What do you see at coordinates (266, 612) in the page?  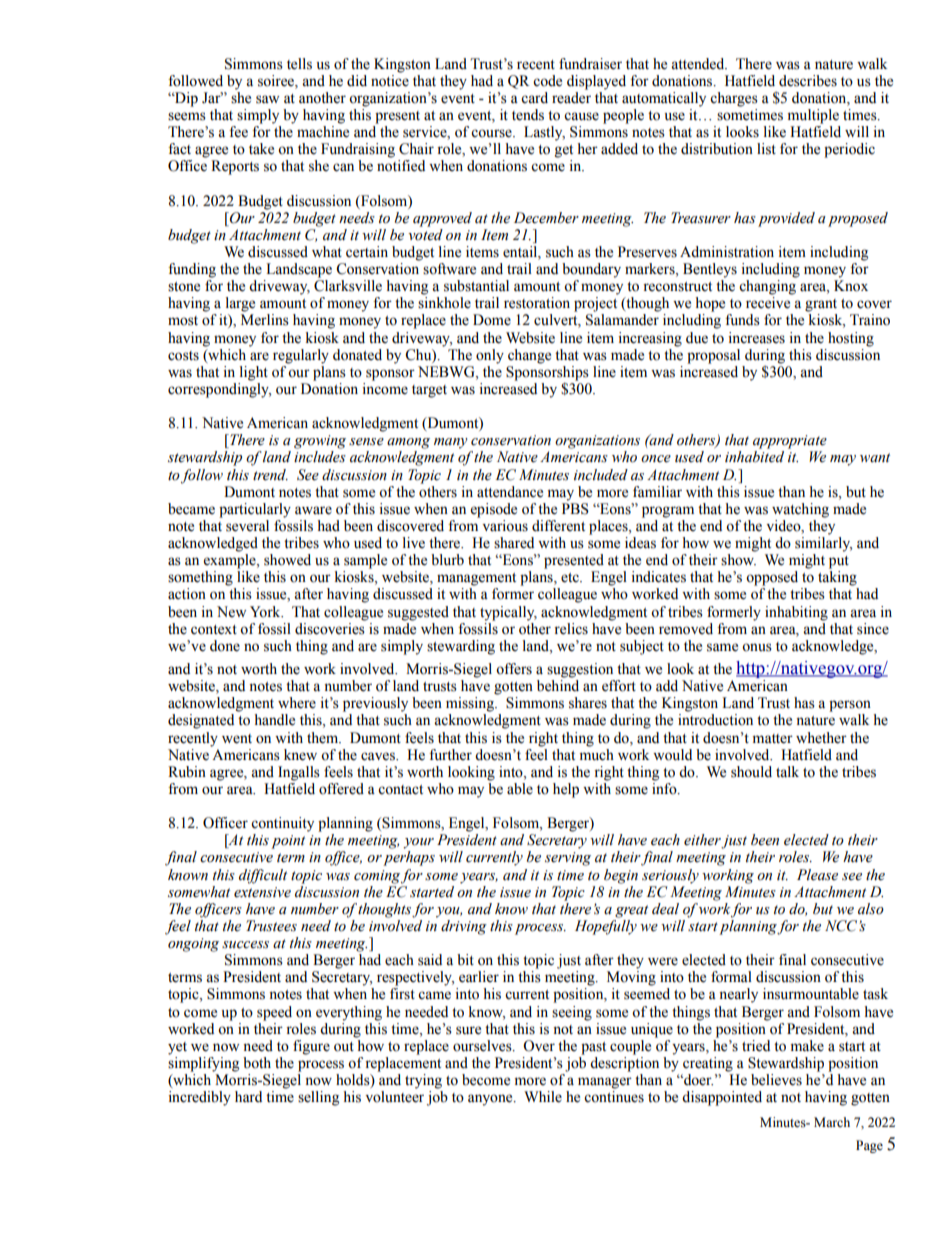 I see `York` at bounding box center [266, 612].
